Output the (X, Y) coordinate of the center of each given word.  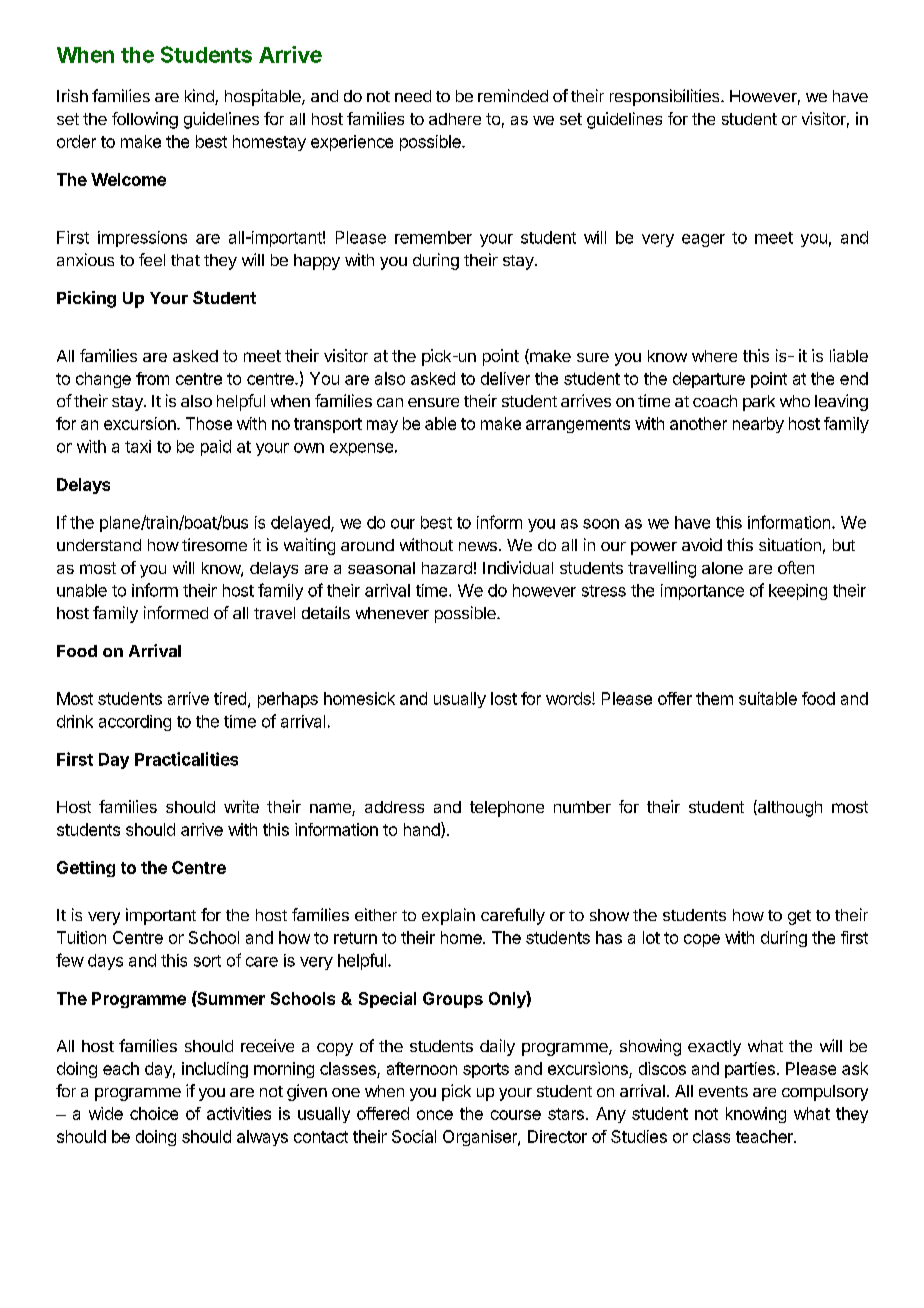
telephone (507, 809)
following (145, 120)
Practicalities (186, 759)
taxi (138, 446)
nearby (758, 425)
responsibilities (666, 97)
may (382, 426)
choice (154, 1113)
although (789, 808)
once (435, 1115)
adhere (455, 119)
